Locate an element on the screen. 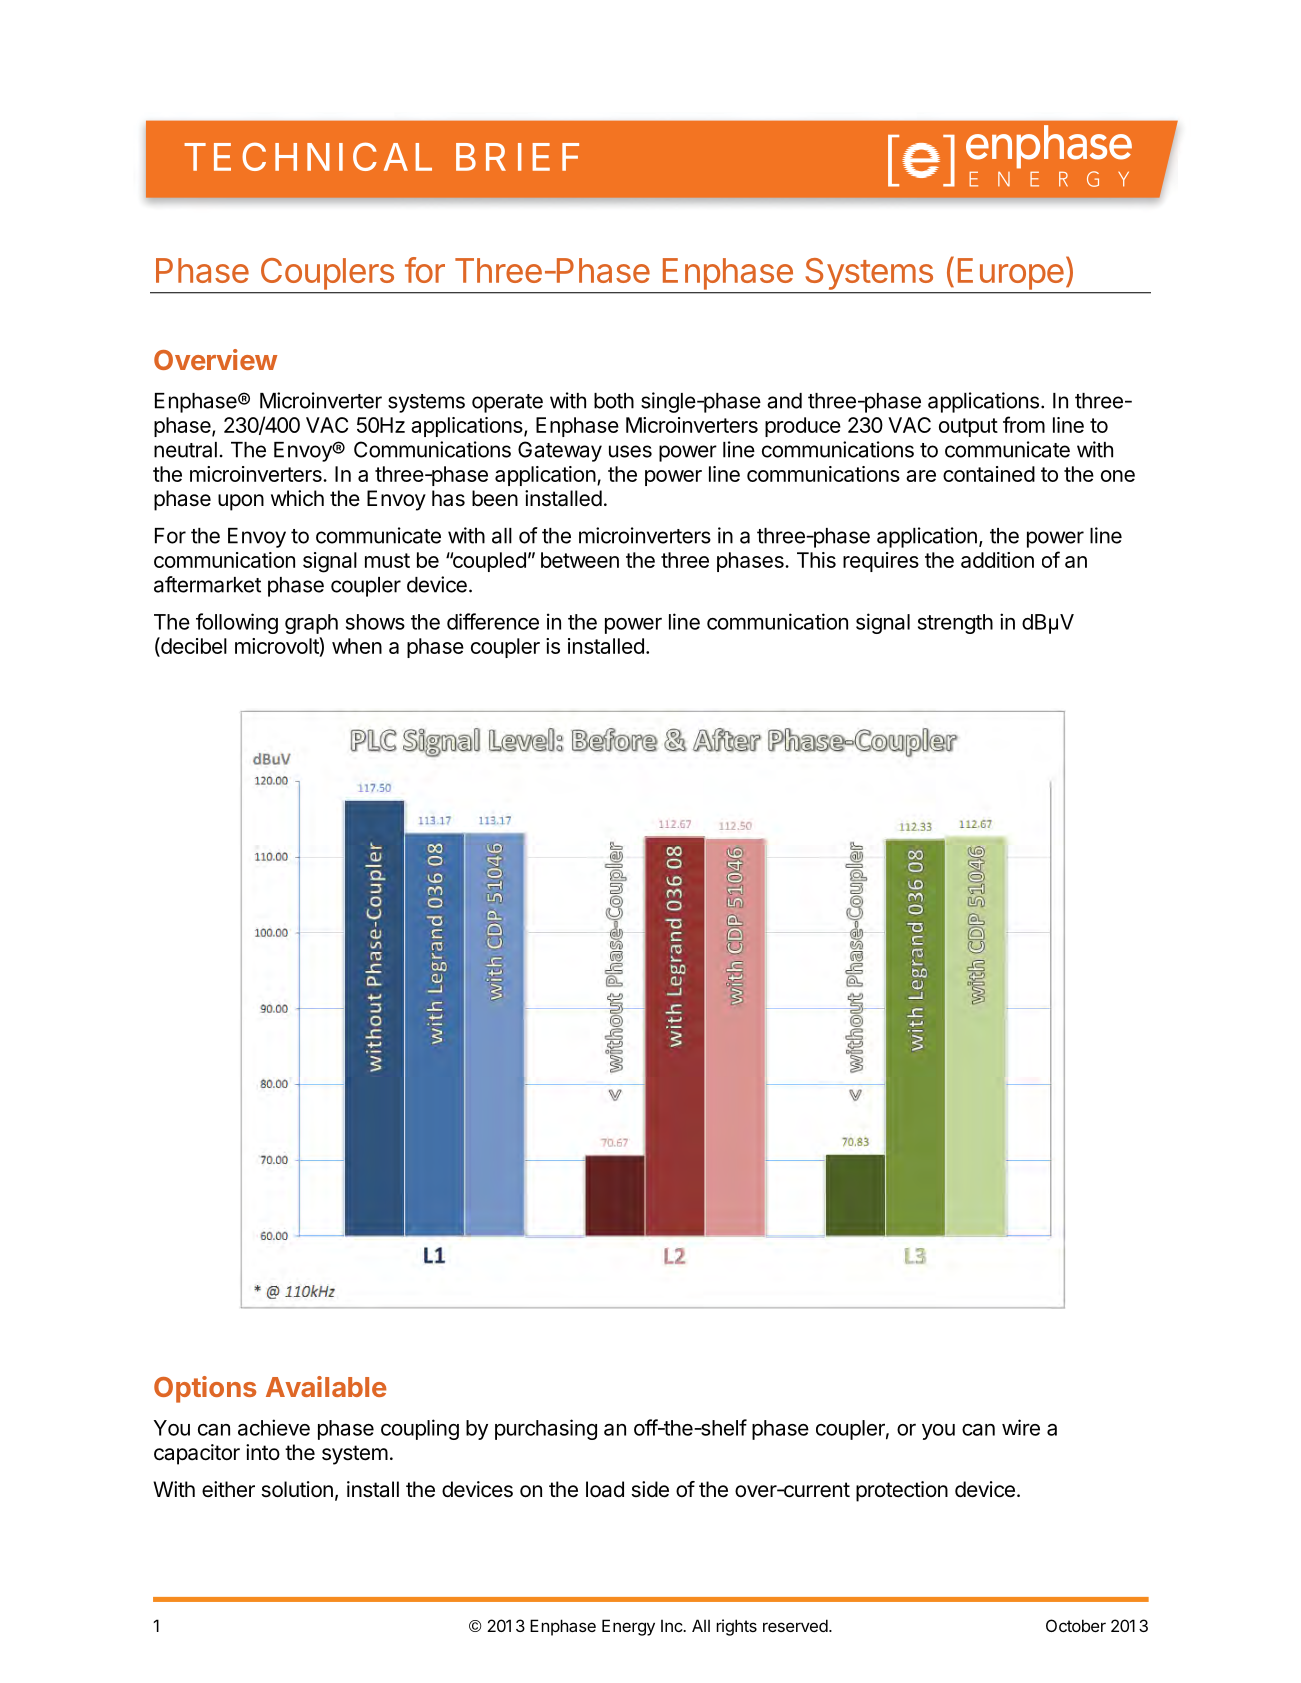 This screenshot has height=1683, width=1301. Available is located at coordinates (326, 1386).
